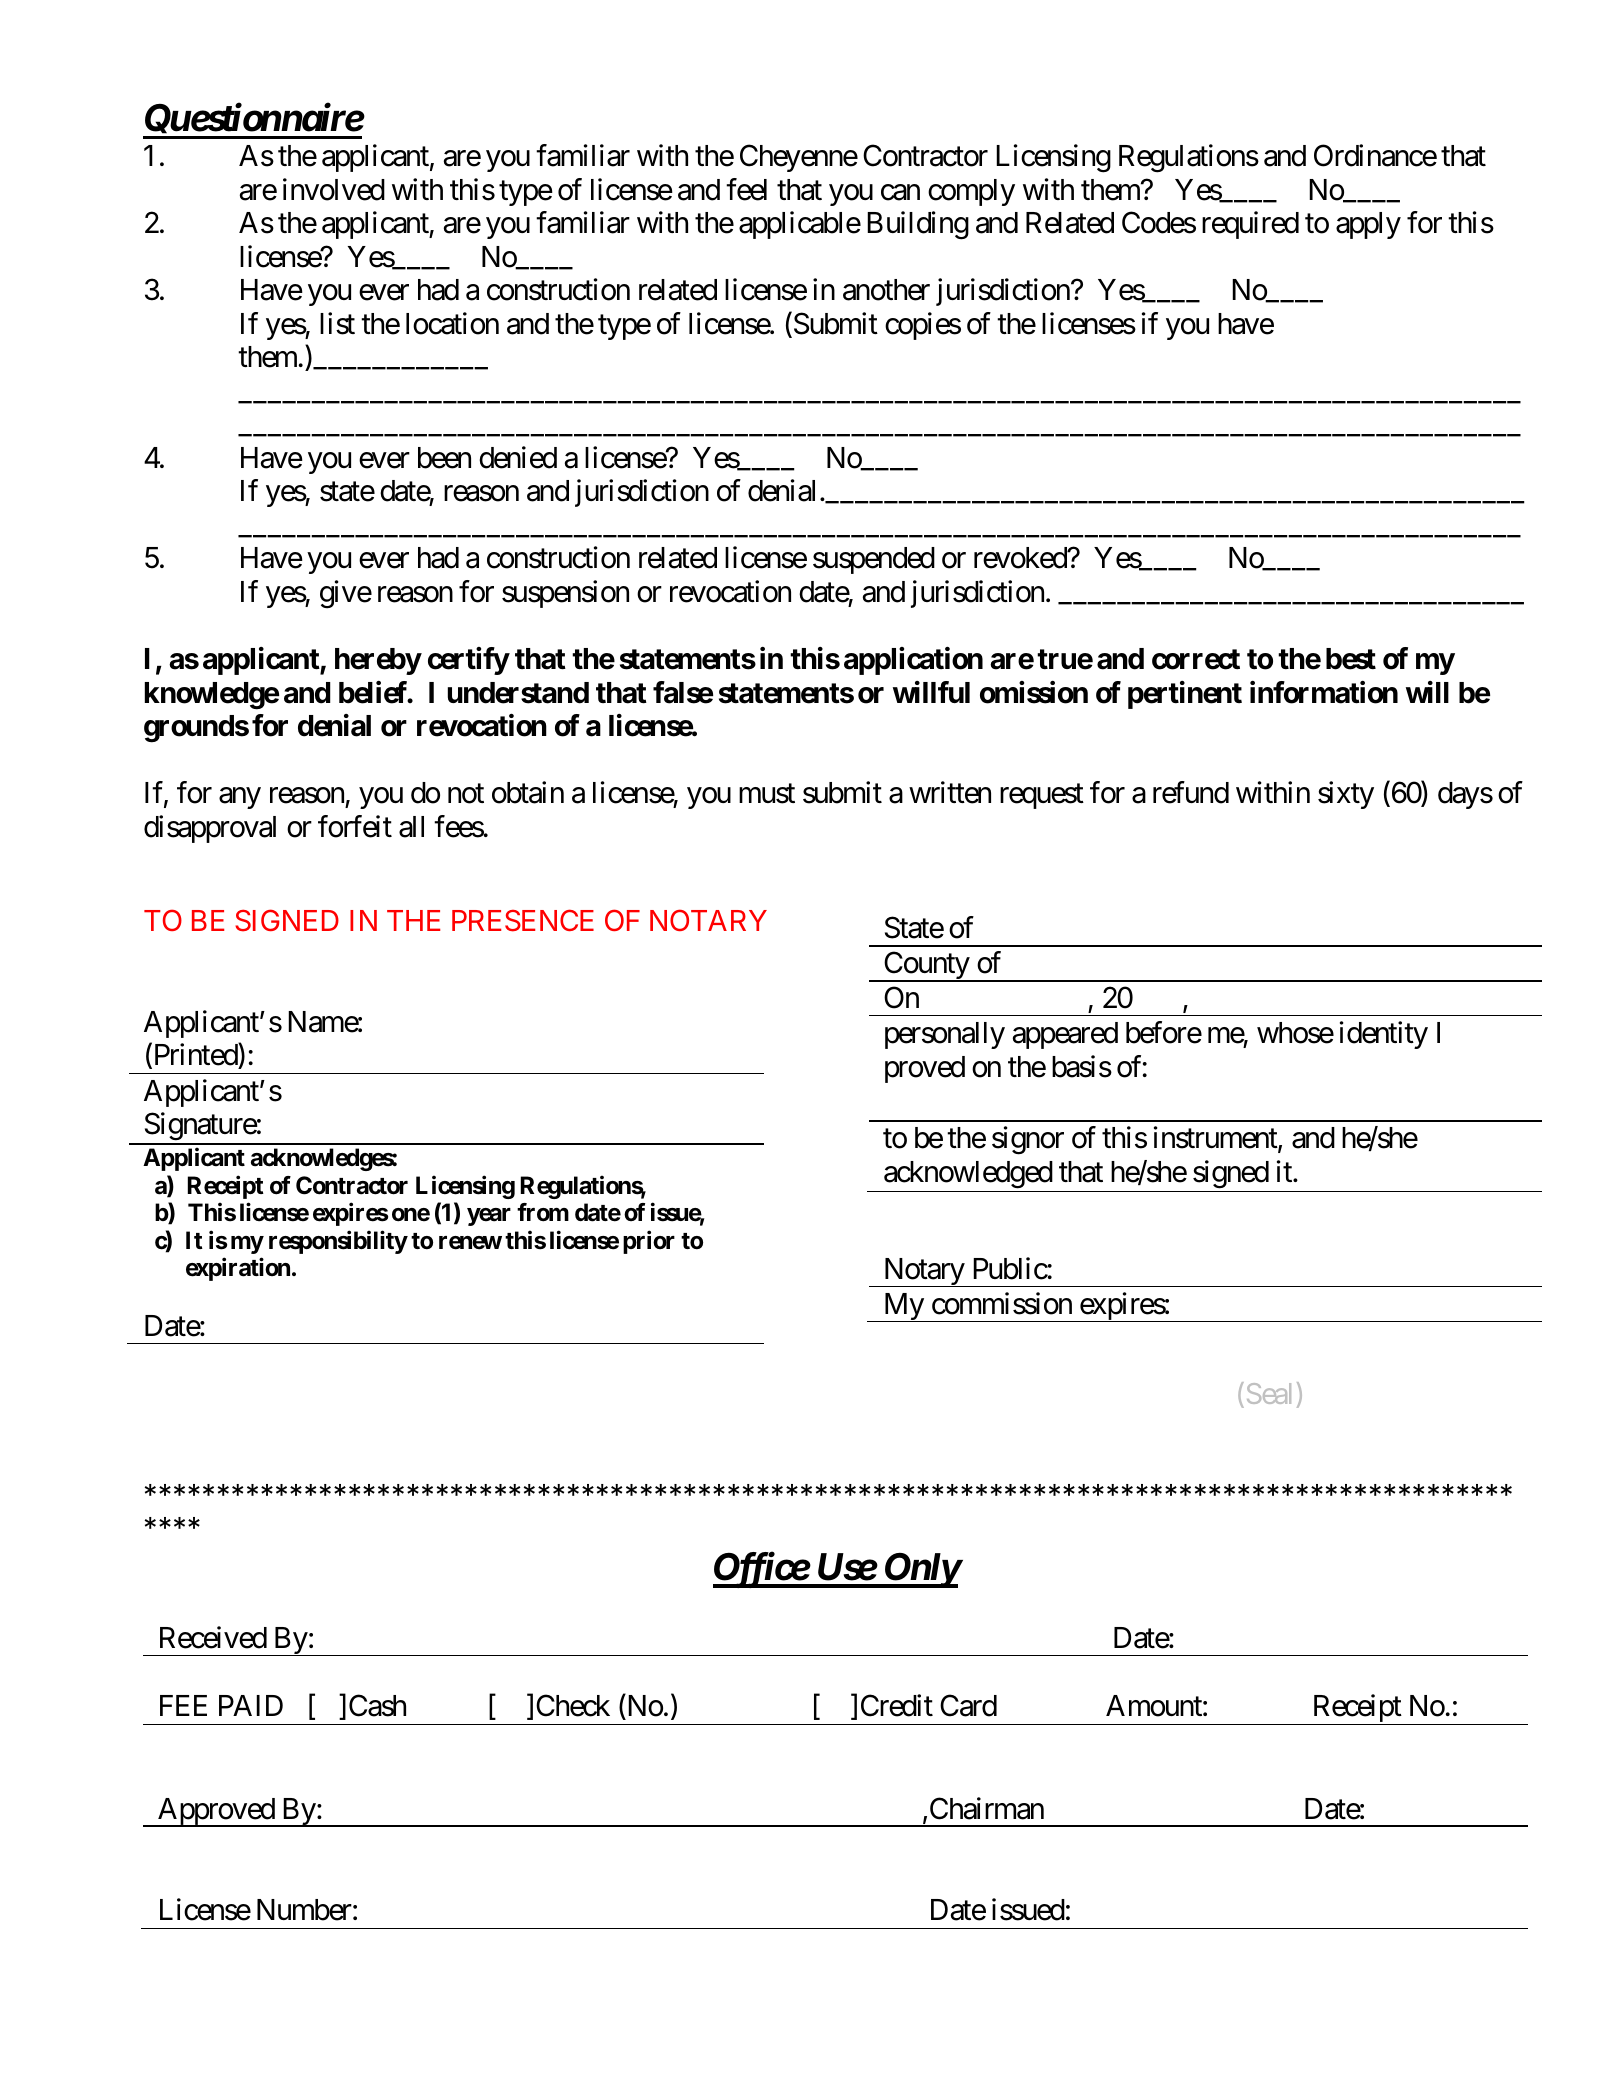 The image size is (1623, 2100). What do you see at coordinates (649, 1242) in the screenshot?
I see `prior` at bounding box center [649, 1242].
